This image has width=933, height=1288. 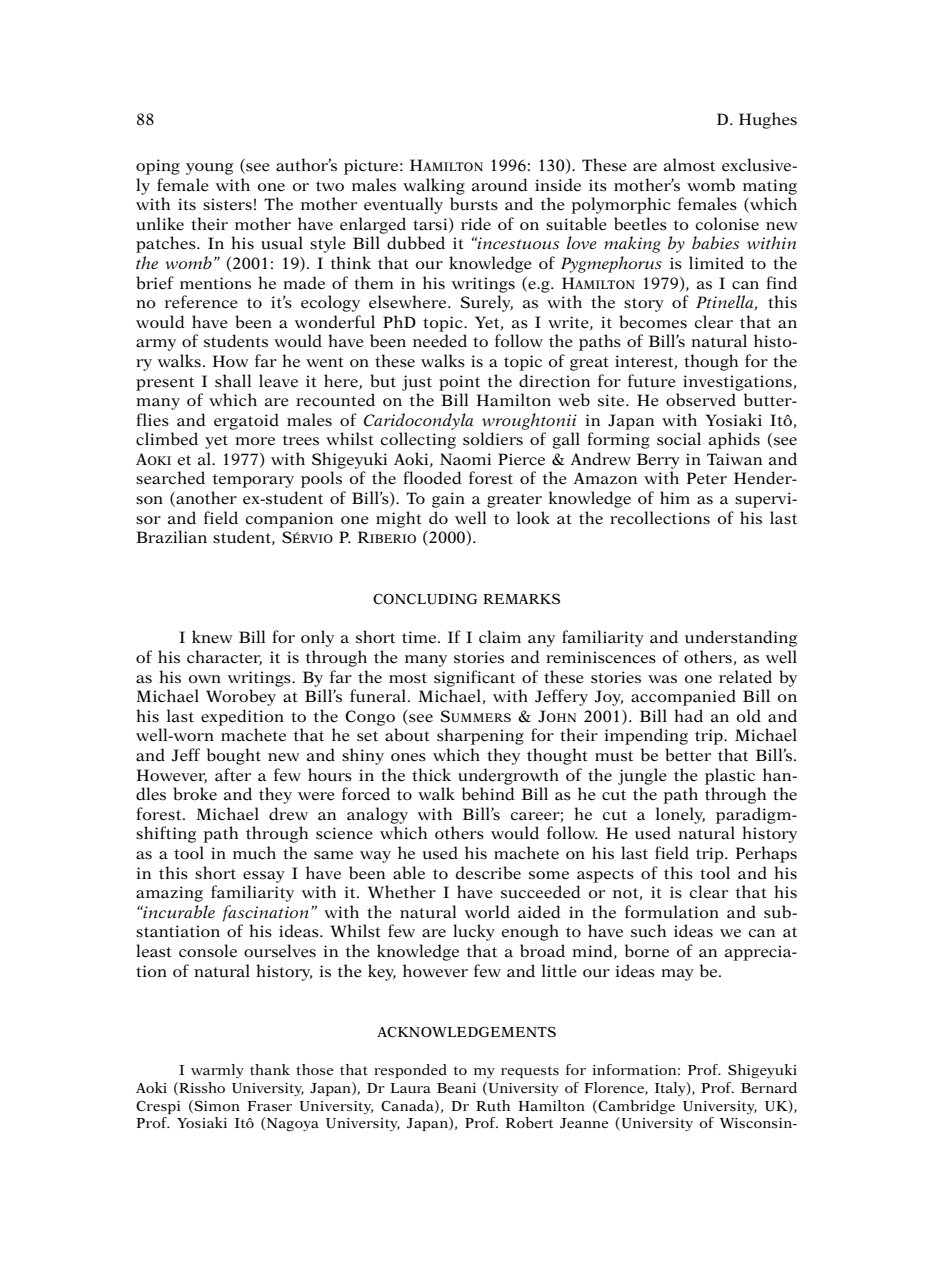 What do you see at coordinates (688, 755) in the image?
I see `better` at bounding box center [688, 755].
